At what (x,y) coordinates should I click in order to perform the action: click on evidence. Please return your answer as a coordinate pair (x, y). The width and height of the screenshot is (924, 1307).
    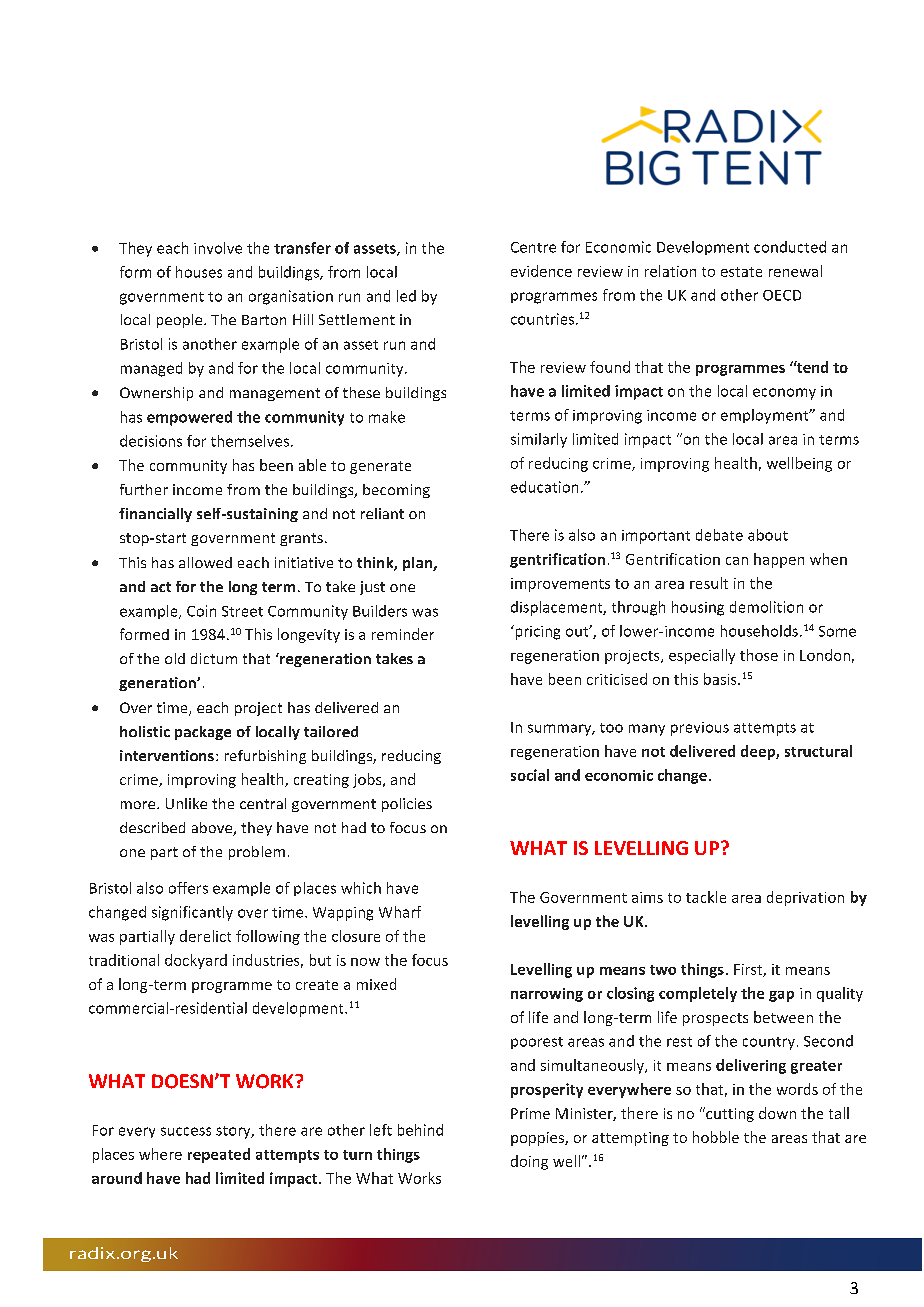
    Looking at the image, I should click on (541, 271).
